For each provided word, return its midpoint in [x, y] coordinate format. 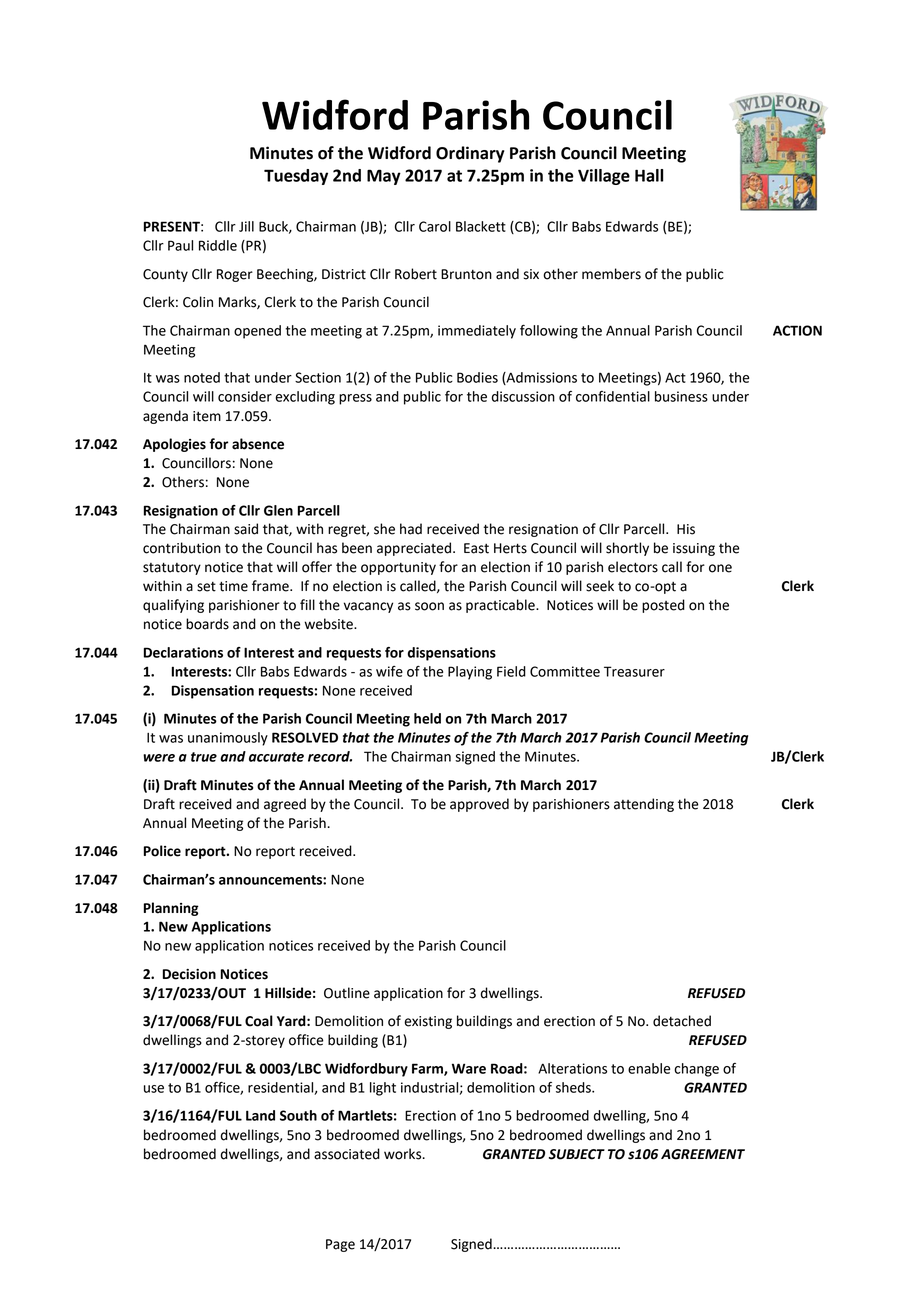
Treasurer [634, 671]
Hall [649, 175]
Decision [189, 974]
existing [428, 1022]
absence [258, 444]
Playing [470, 673]
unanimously [228, 739]
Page [340, 1245]
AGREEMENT [703, 1154]
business [681, 396]
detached [682, 1021]
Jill [246, 226]
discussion [523, 396]
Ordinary [470, 154]
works [404, 1154]
